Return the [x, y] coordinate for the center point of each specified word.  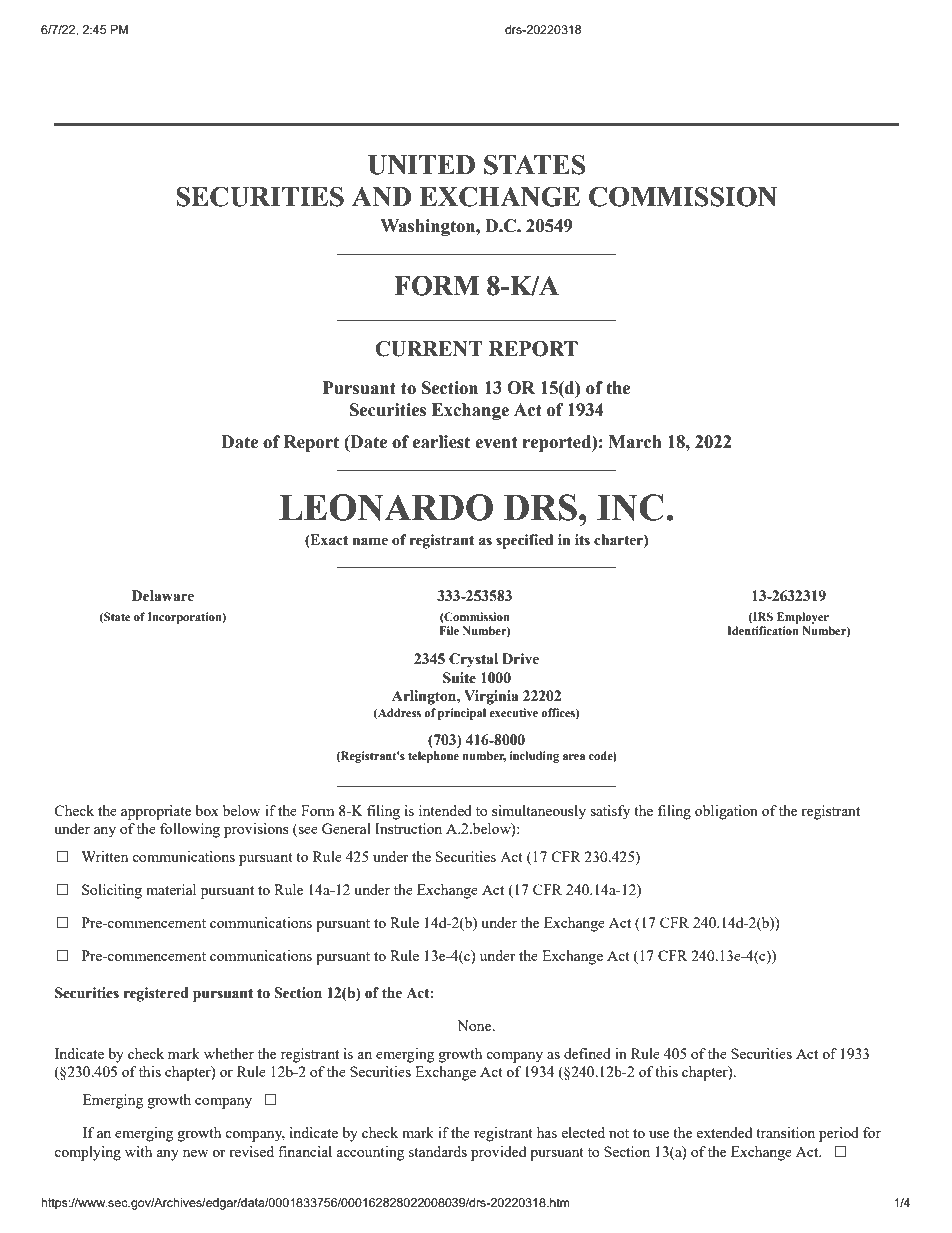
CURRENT [429, 349]
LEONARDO [386, 507]
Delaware [163, 596]
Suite [459, 678]
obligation [726, 812]
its [582, 540]
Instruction [408, 828]
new [196, 1153]
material [171, 889]
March [635, 442]
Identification [763, 630]
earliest [441, 442]
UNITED [421, 165]
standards [438, 1151]
